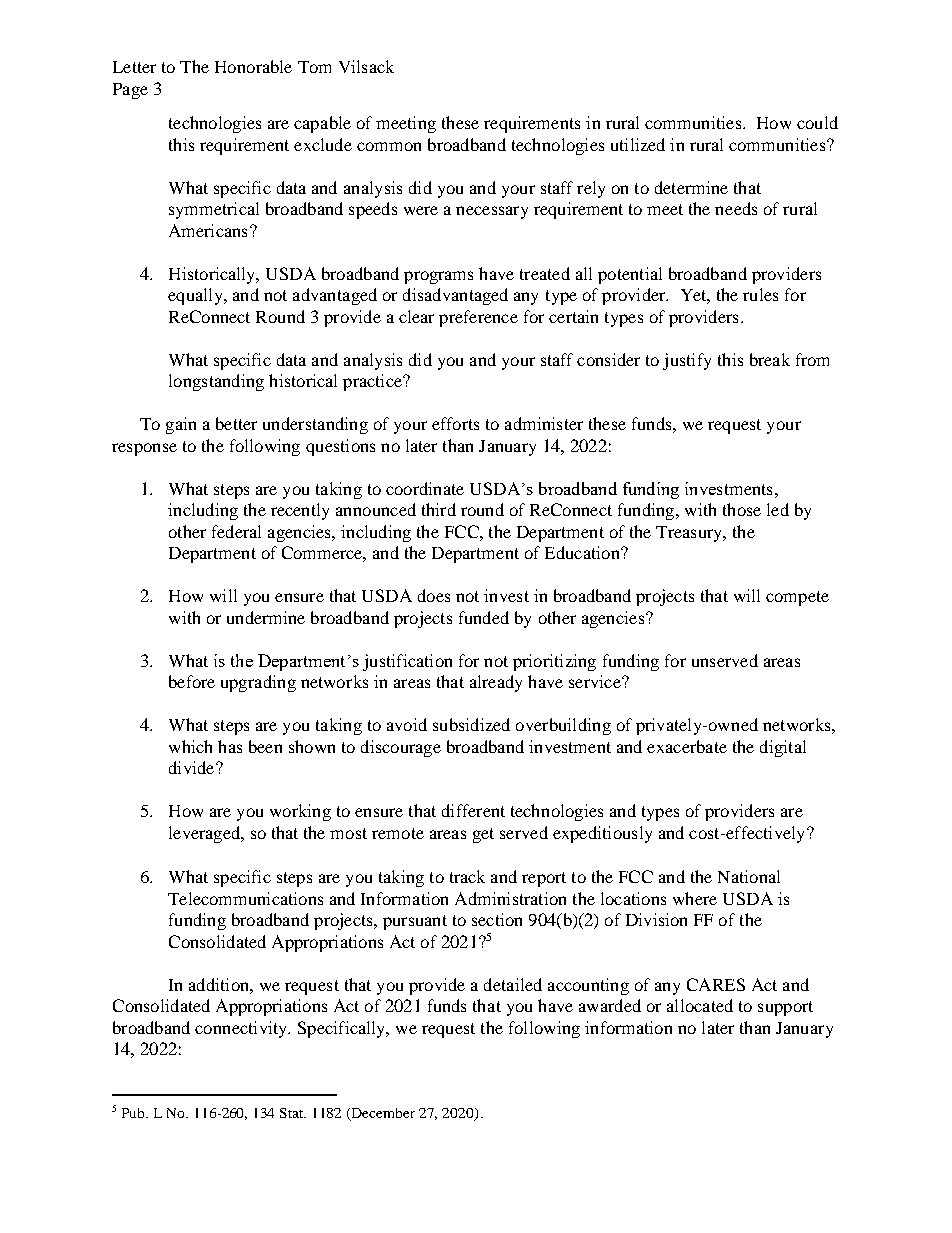 The height and width of the screenshot is (1233, 952). What do you see at coordinates (817, 122) in the screenshot?
I see `could` at bounding box center [817, 122].
